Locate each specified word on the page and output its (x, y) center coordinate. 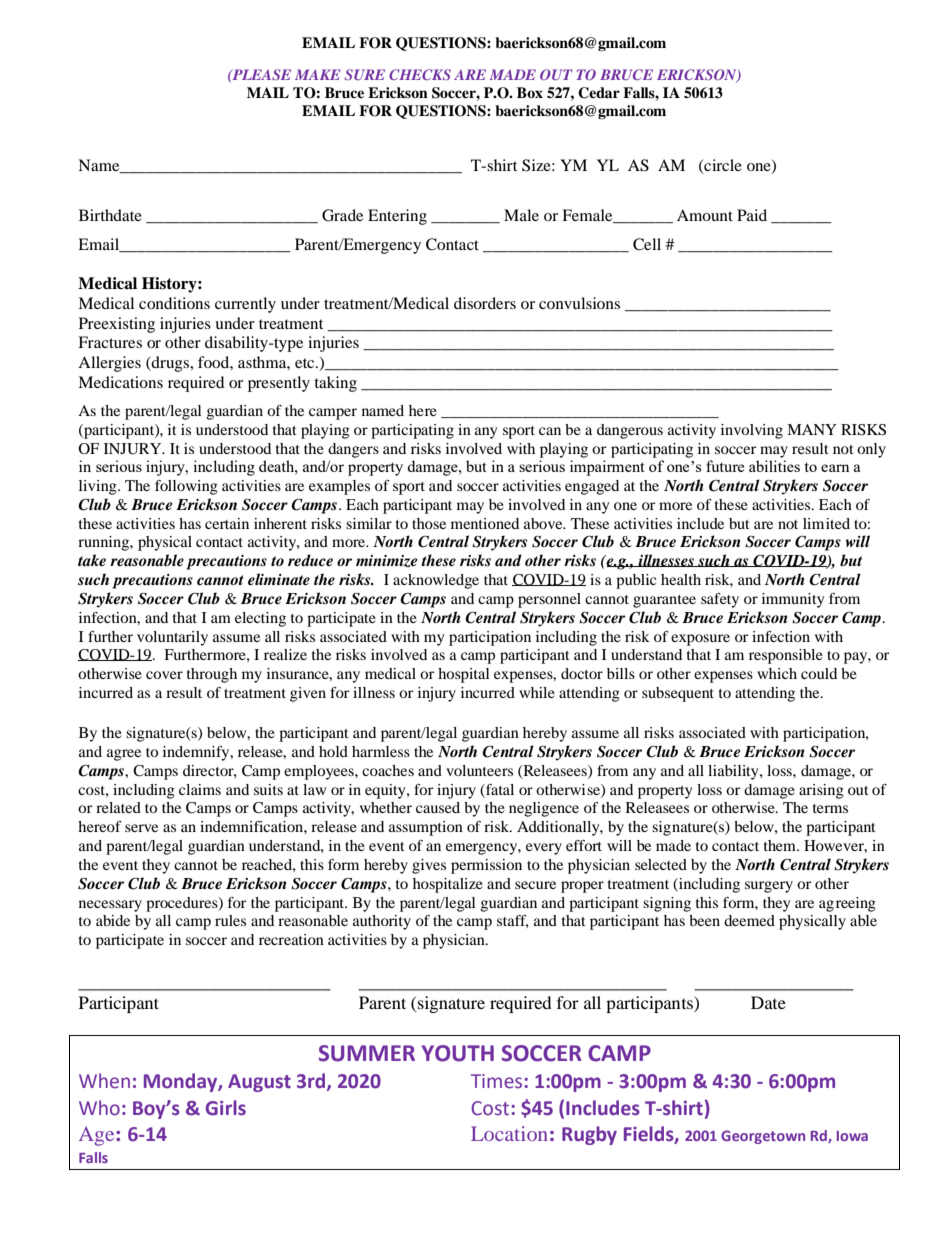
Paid (752, 215)
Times (498, 1081)
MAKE (318, 74)
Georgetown (763, 1137)
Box (530, 92)
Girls (226, 1108)
